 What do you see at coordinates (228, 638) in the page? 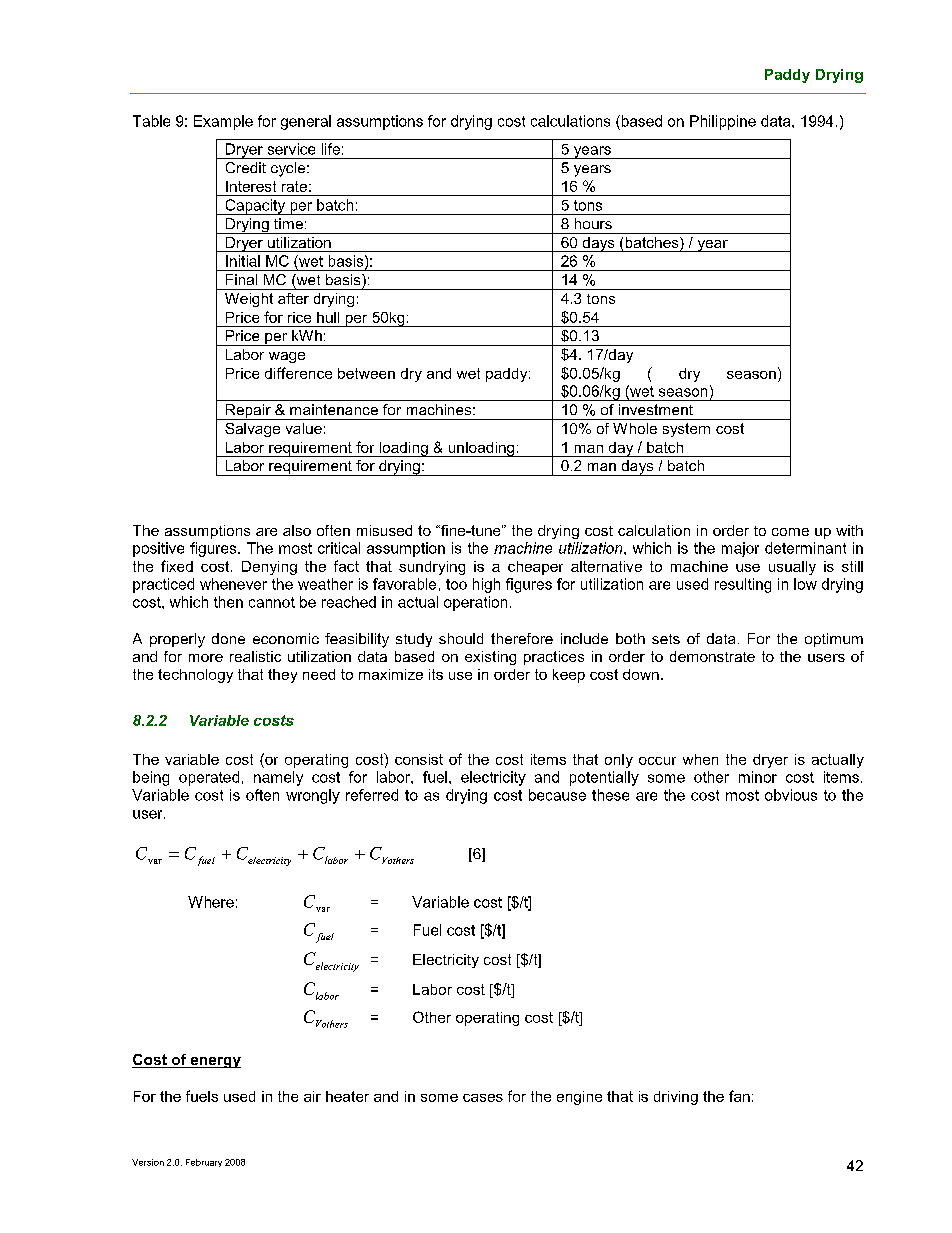
I see `done` at bounding box center [228, 638].
